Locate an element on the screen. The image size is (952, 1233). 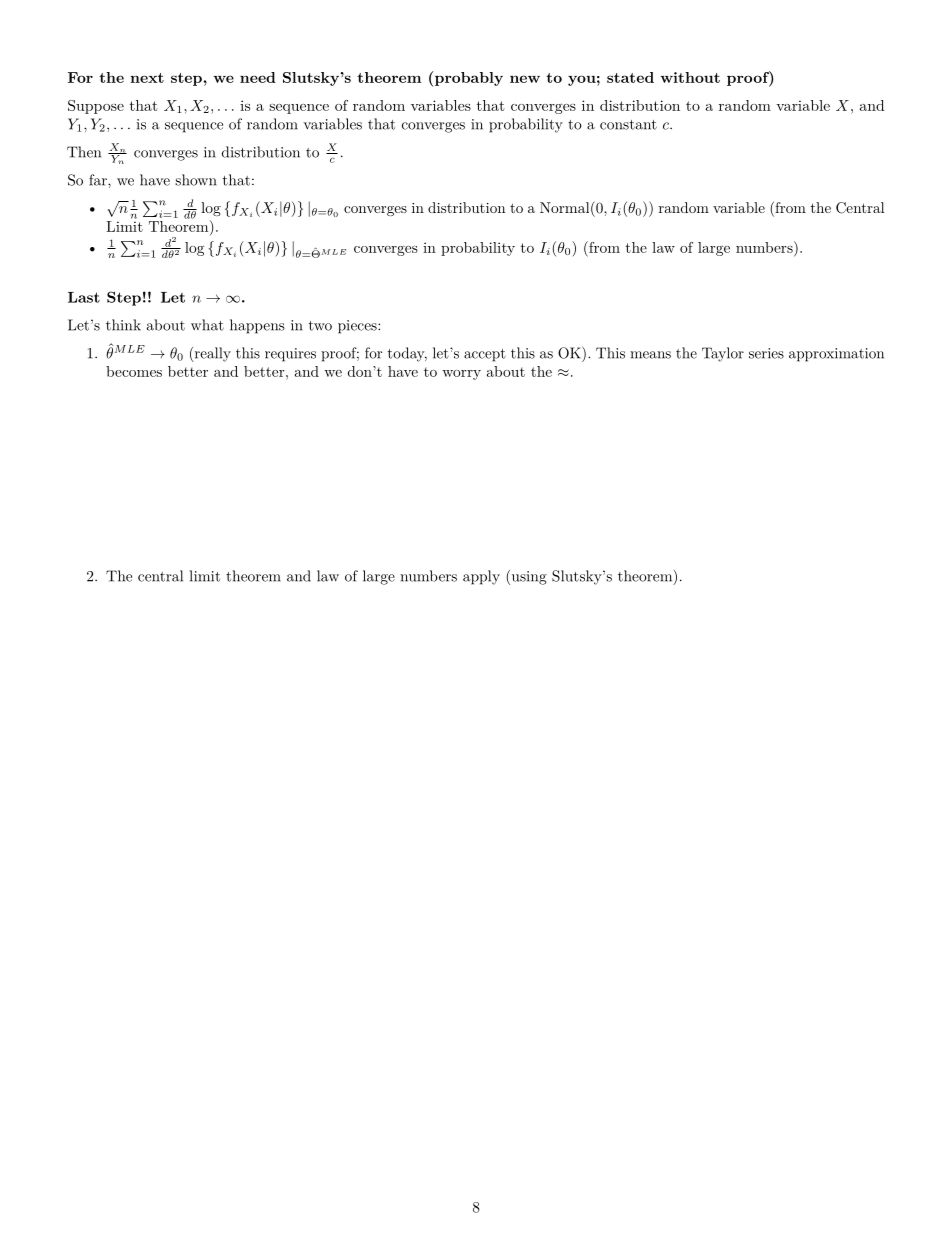
Last is located at coordinates (84, 297).
